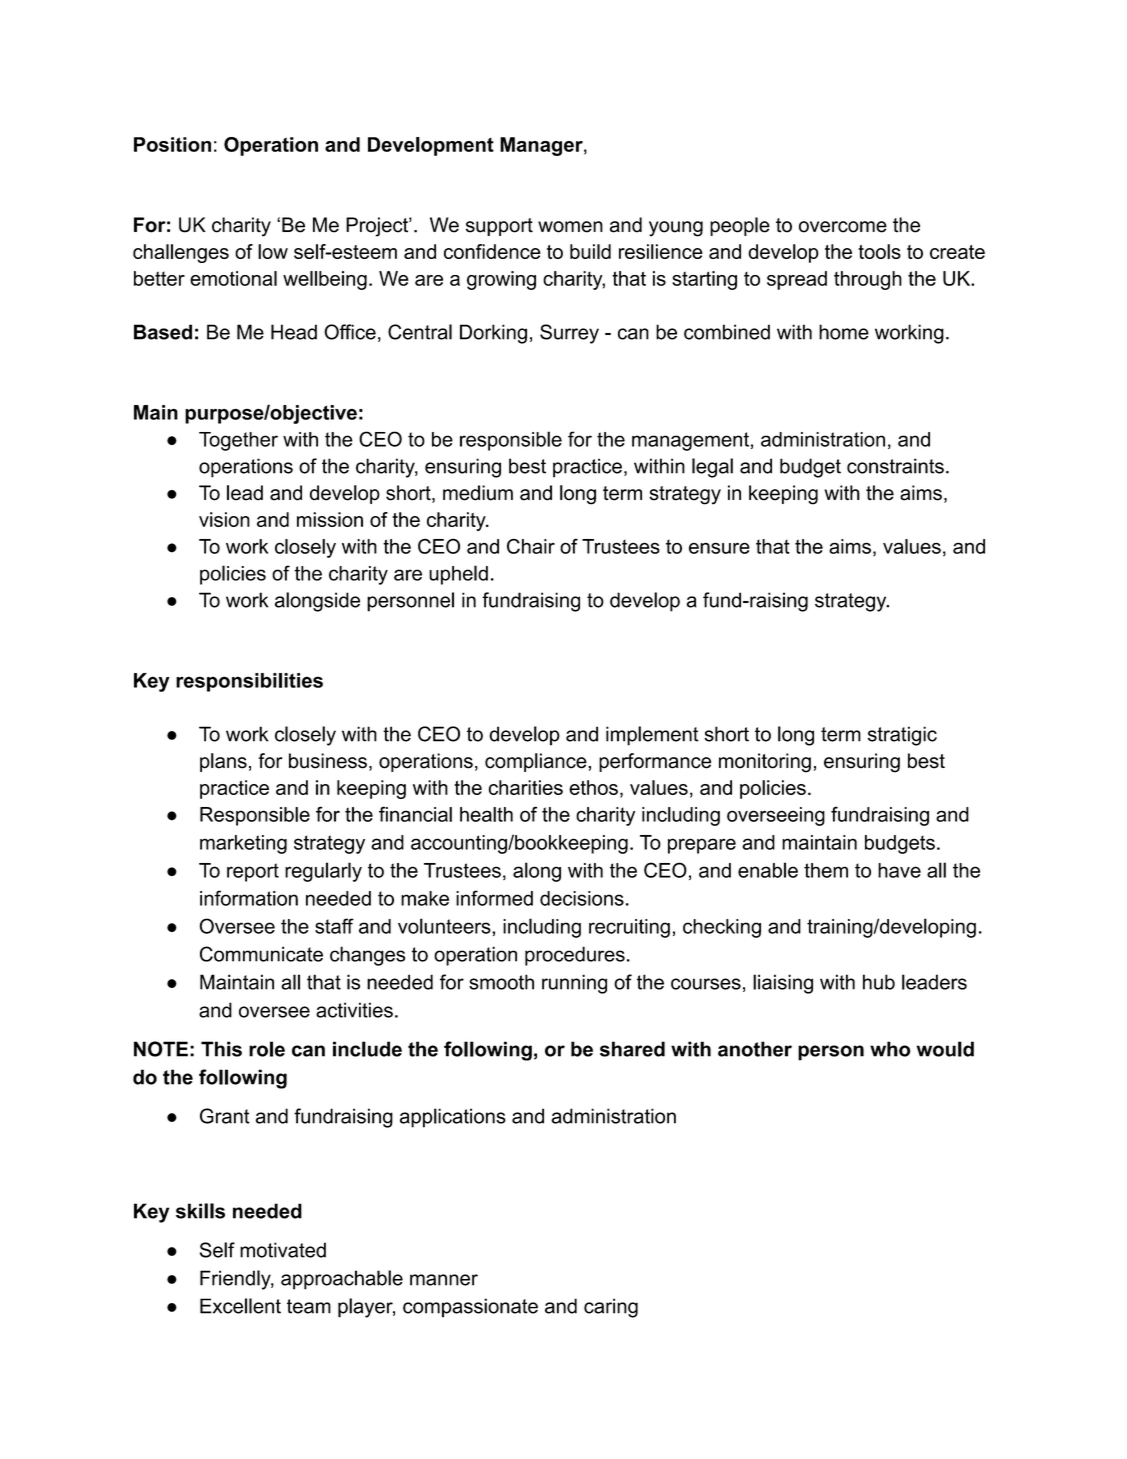  I want to click on vision, so click(224, 519).
